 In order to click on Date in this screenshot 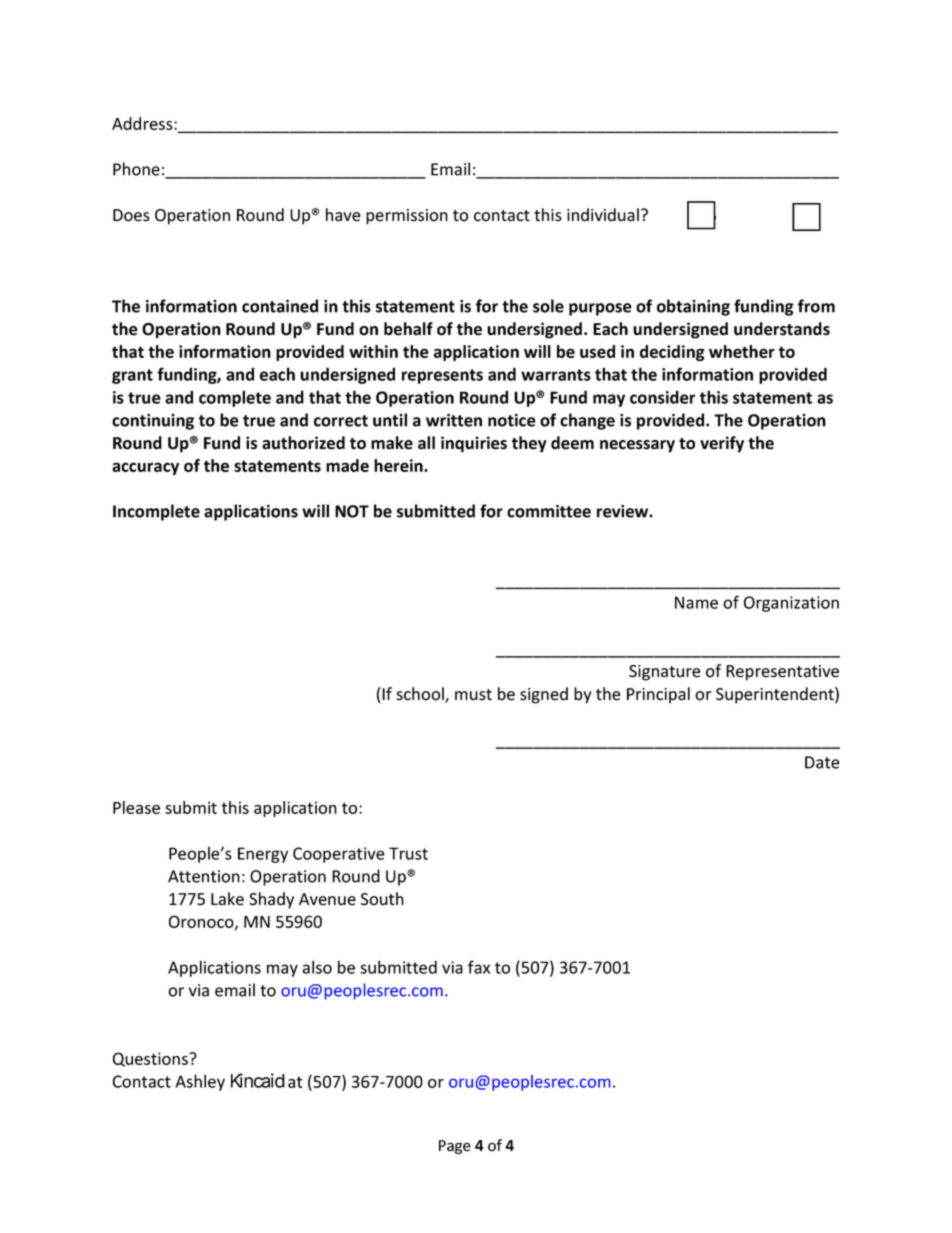, I will do `click(822, 762)`.
